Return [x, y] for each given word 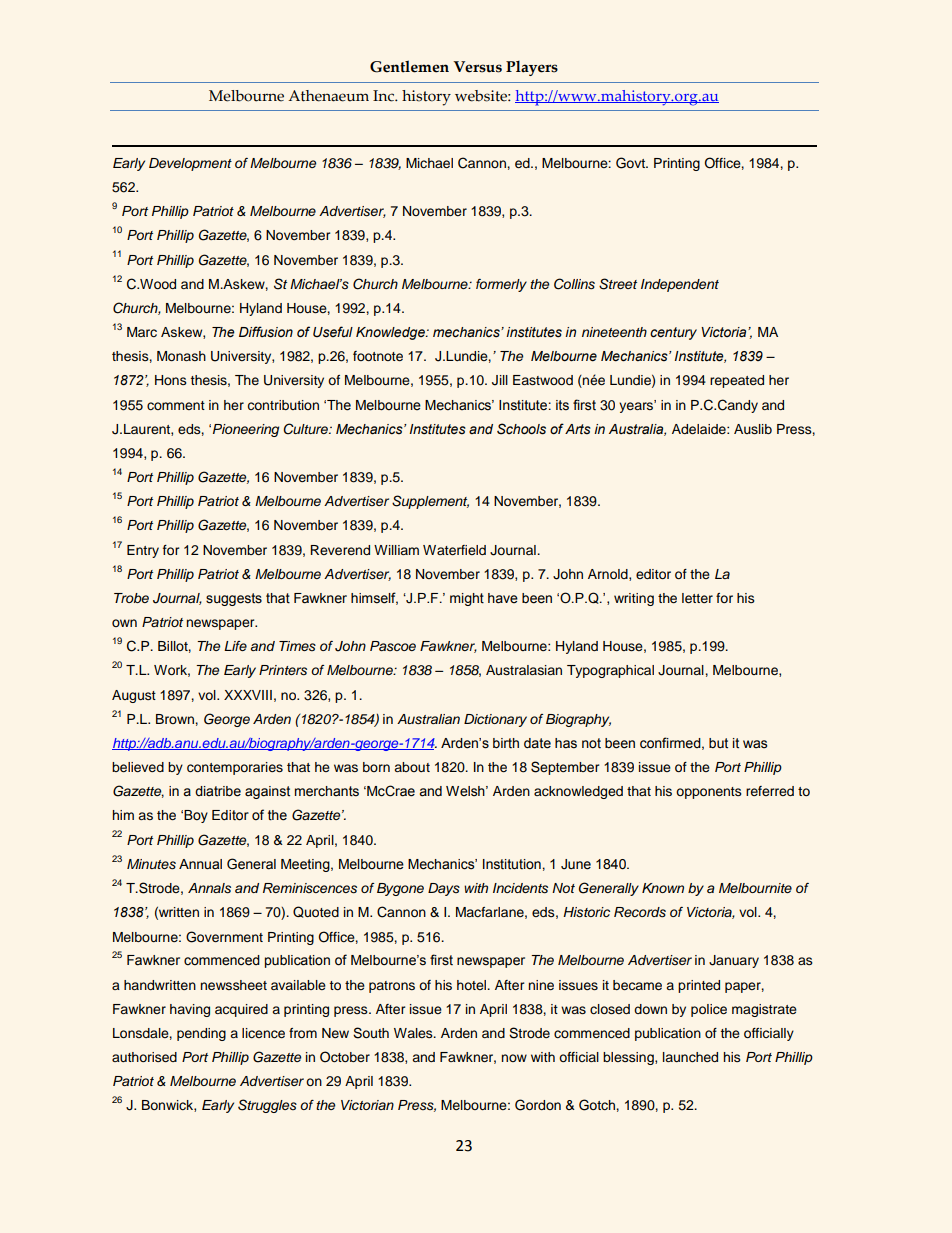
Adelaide [700, 429]
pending [201, 1034]
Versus [477, 67]
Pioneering [246, 430]
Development [190, 164]
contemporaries [235, 768]
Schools [521, 429]
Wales [414, 1033]
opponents [709, 793]
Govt [631, 163]
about [412, 767]
